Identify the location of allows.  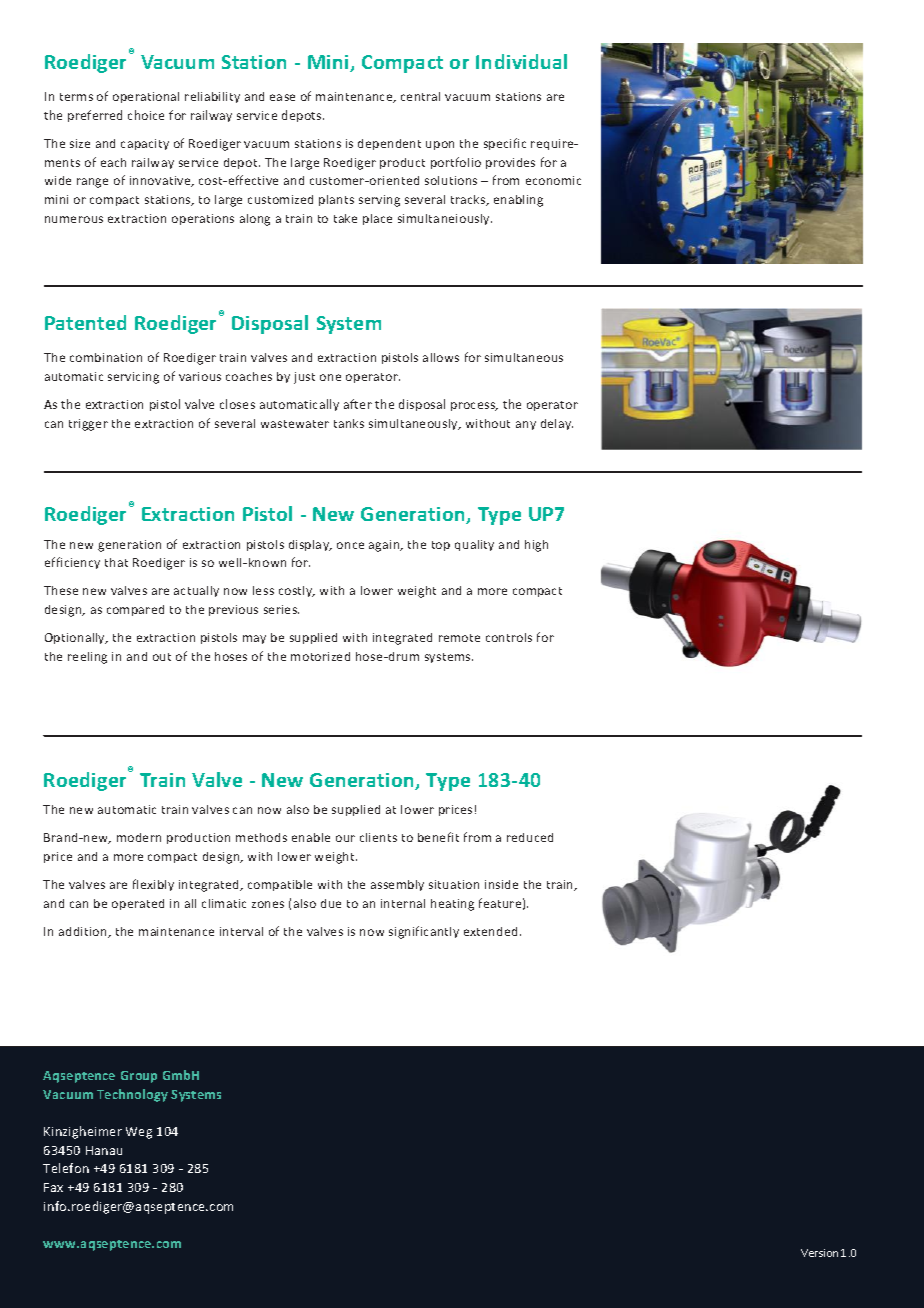
(441, 357).
